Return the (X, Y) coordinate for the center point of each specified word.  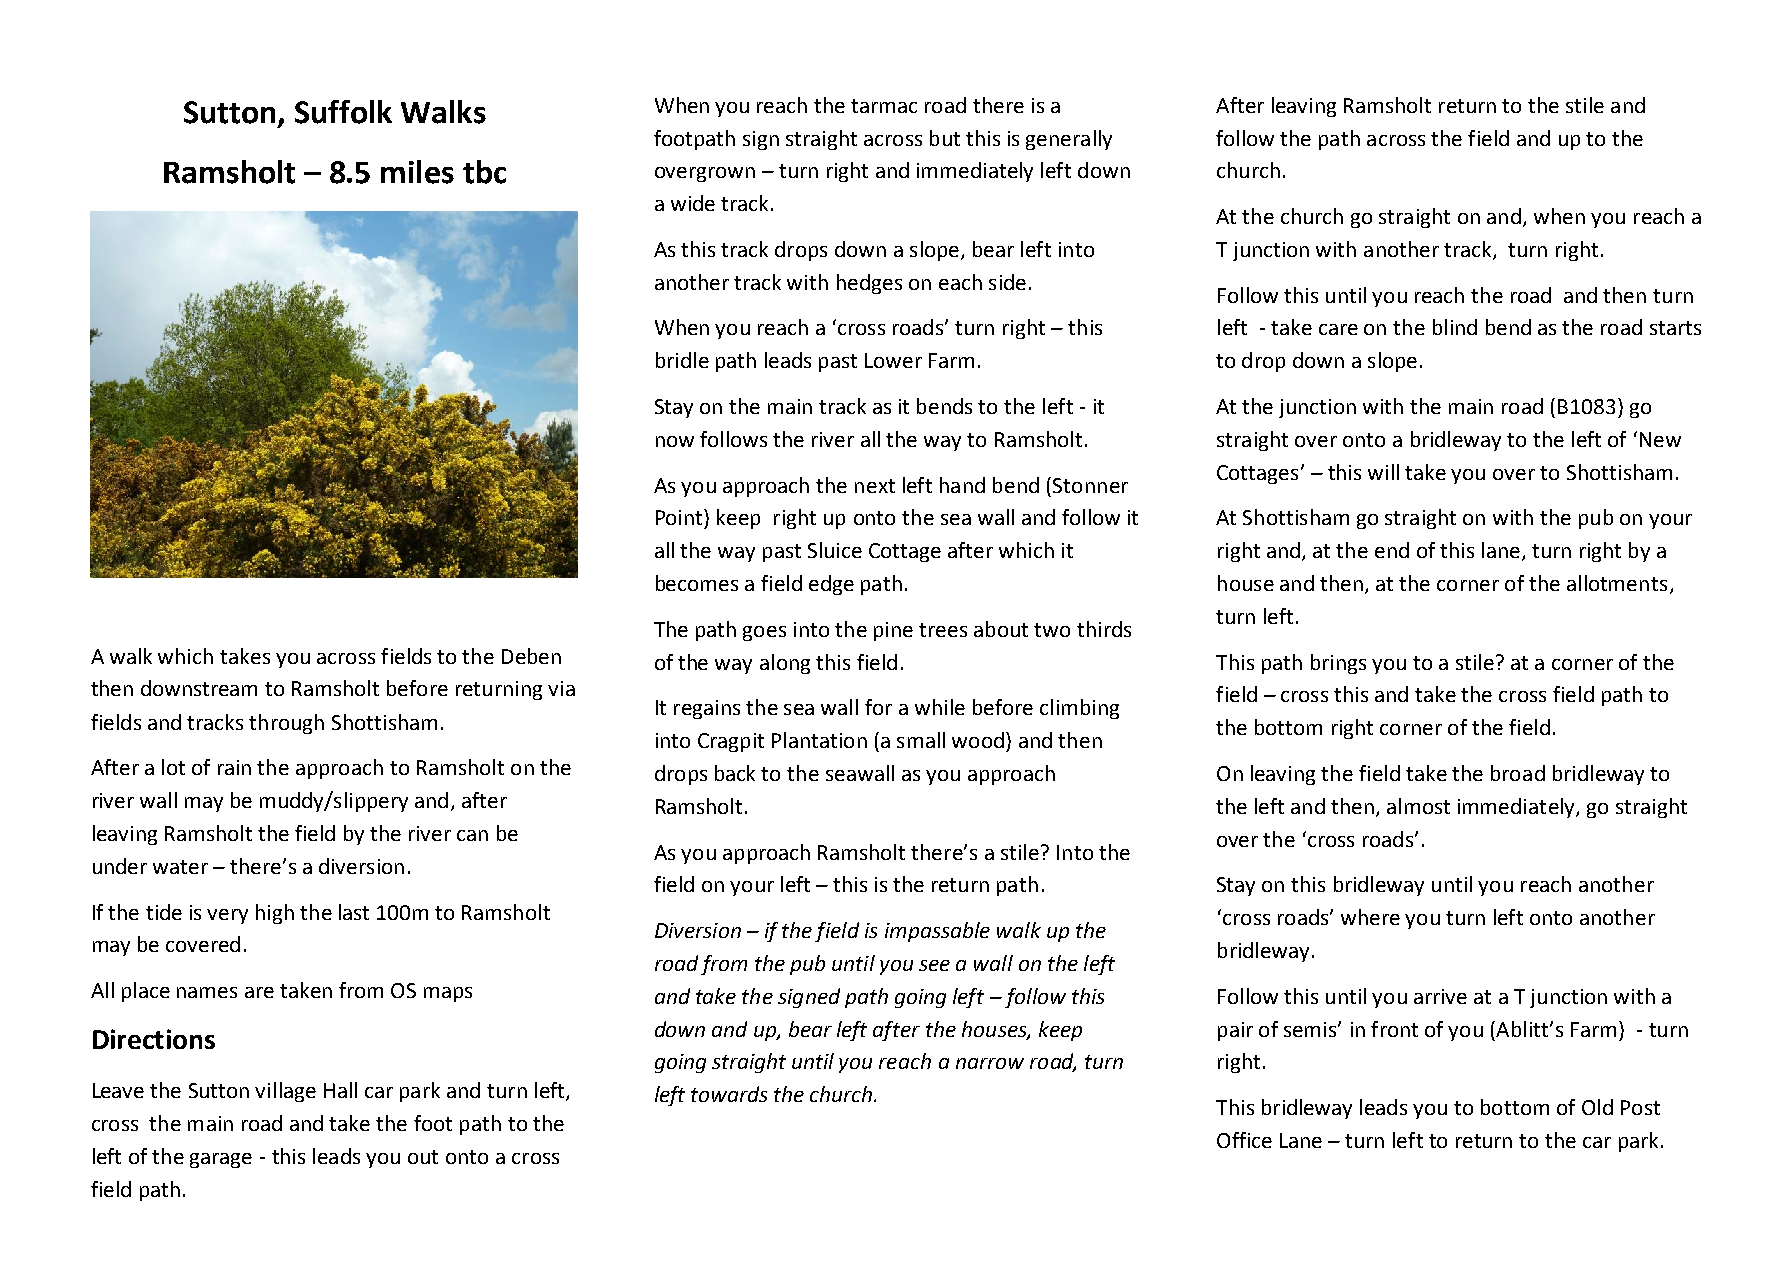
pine (893, 631)
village (285, 1092)
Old (1597, 1107)
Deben (531, 656)
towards (729, 1094)
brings (1338, 664)
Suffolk (343, 112)
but (945, 138)
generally (1069, 140)
